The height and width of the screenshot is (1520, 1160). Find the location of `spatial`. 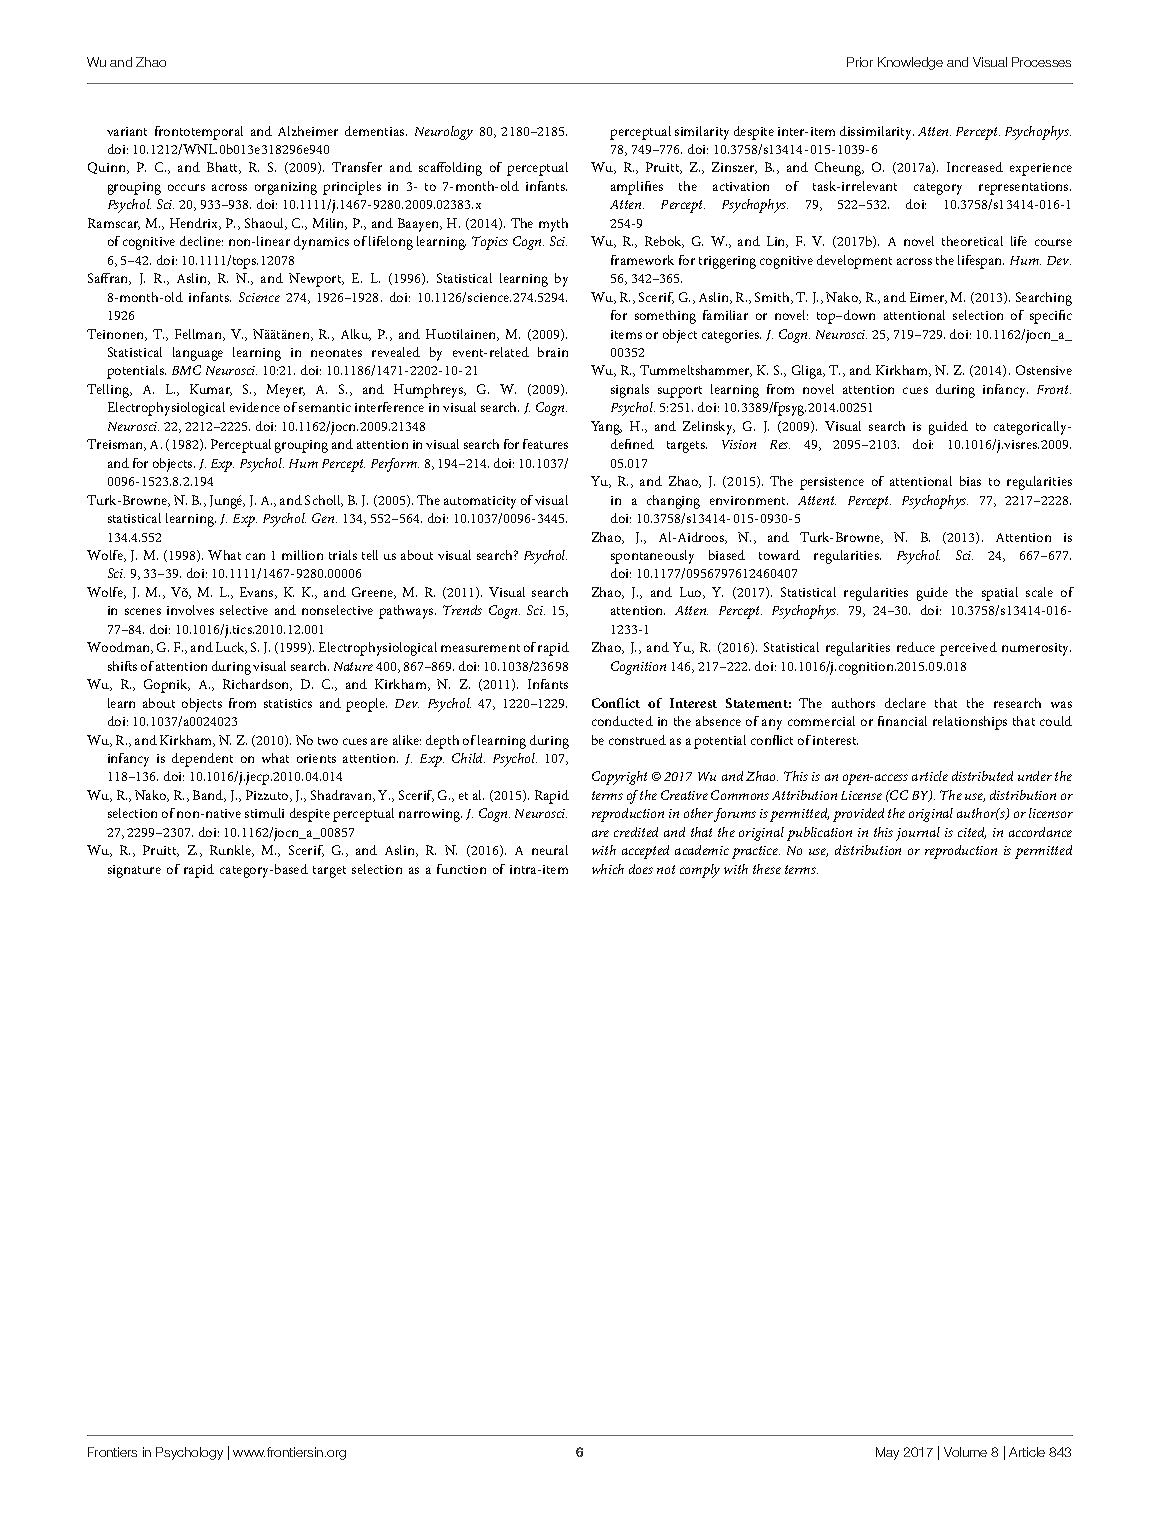

spatial is located at coordinates (1000, 594).
